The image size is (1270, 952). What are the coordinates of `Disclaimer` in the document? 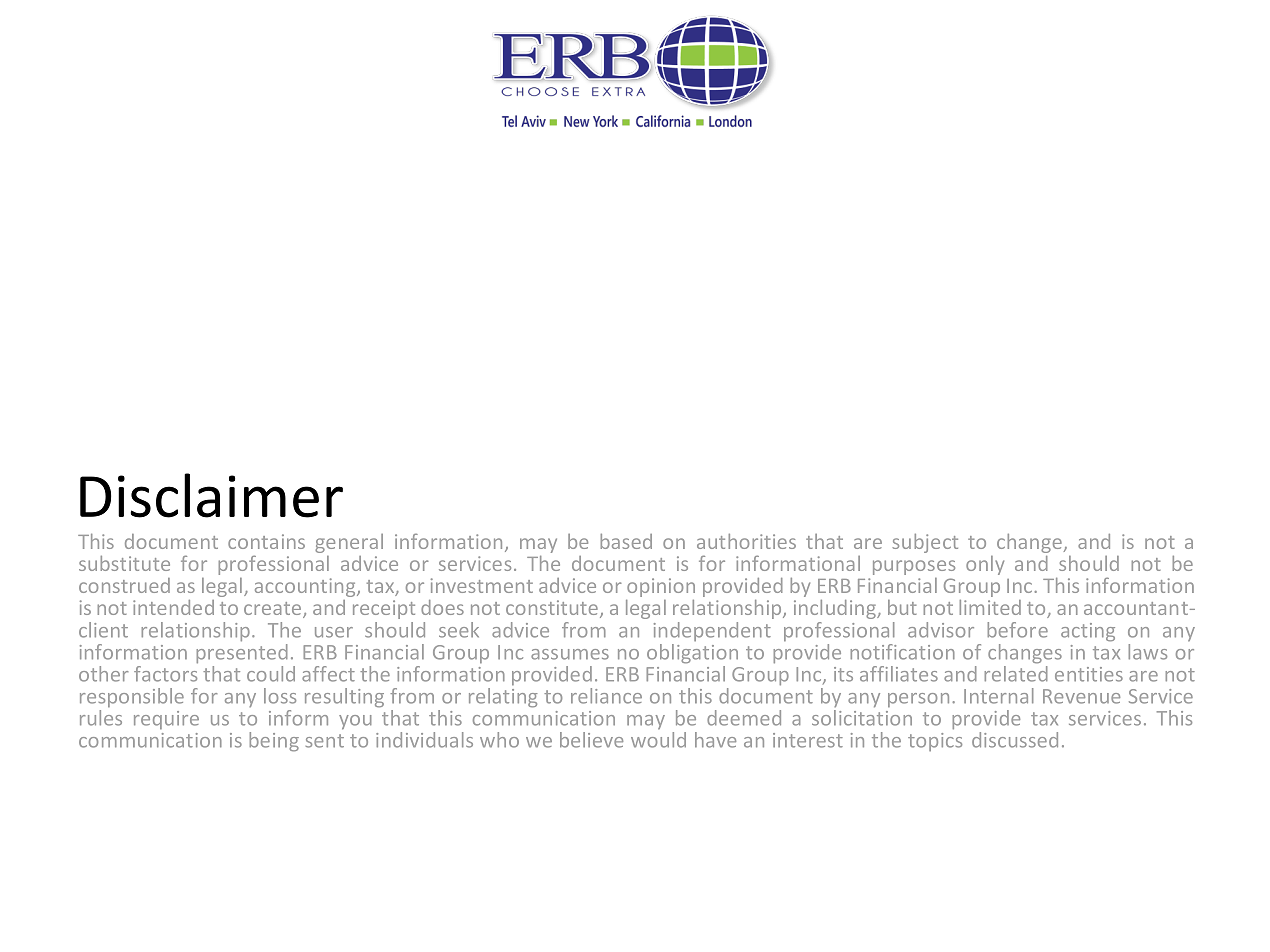 It's located at (211, 495).
